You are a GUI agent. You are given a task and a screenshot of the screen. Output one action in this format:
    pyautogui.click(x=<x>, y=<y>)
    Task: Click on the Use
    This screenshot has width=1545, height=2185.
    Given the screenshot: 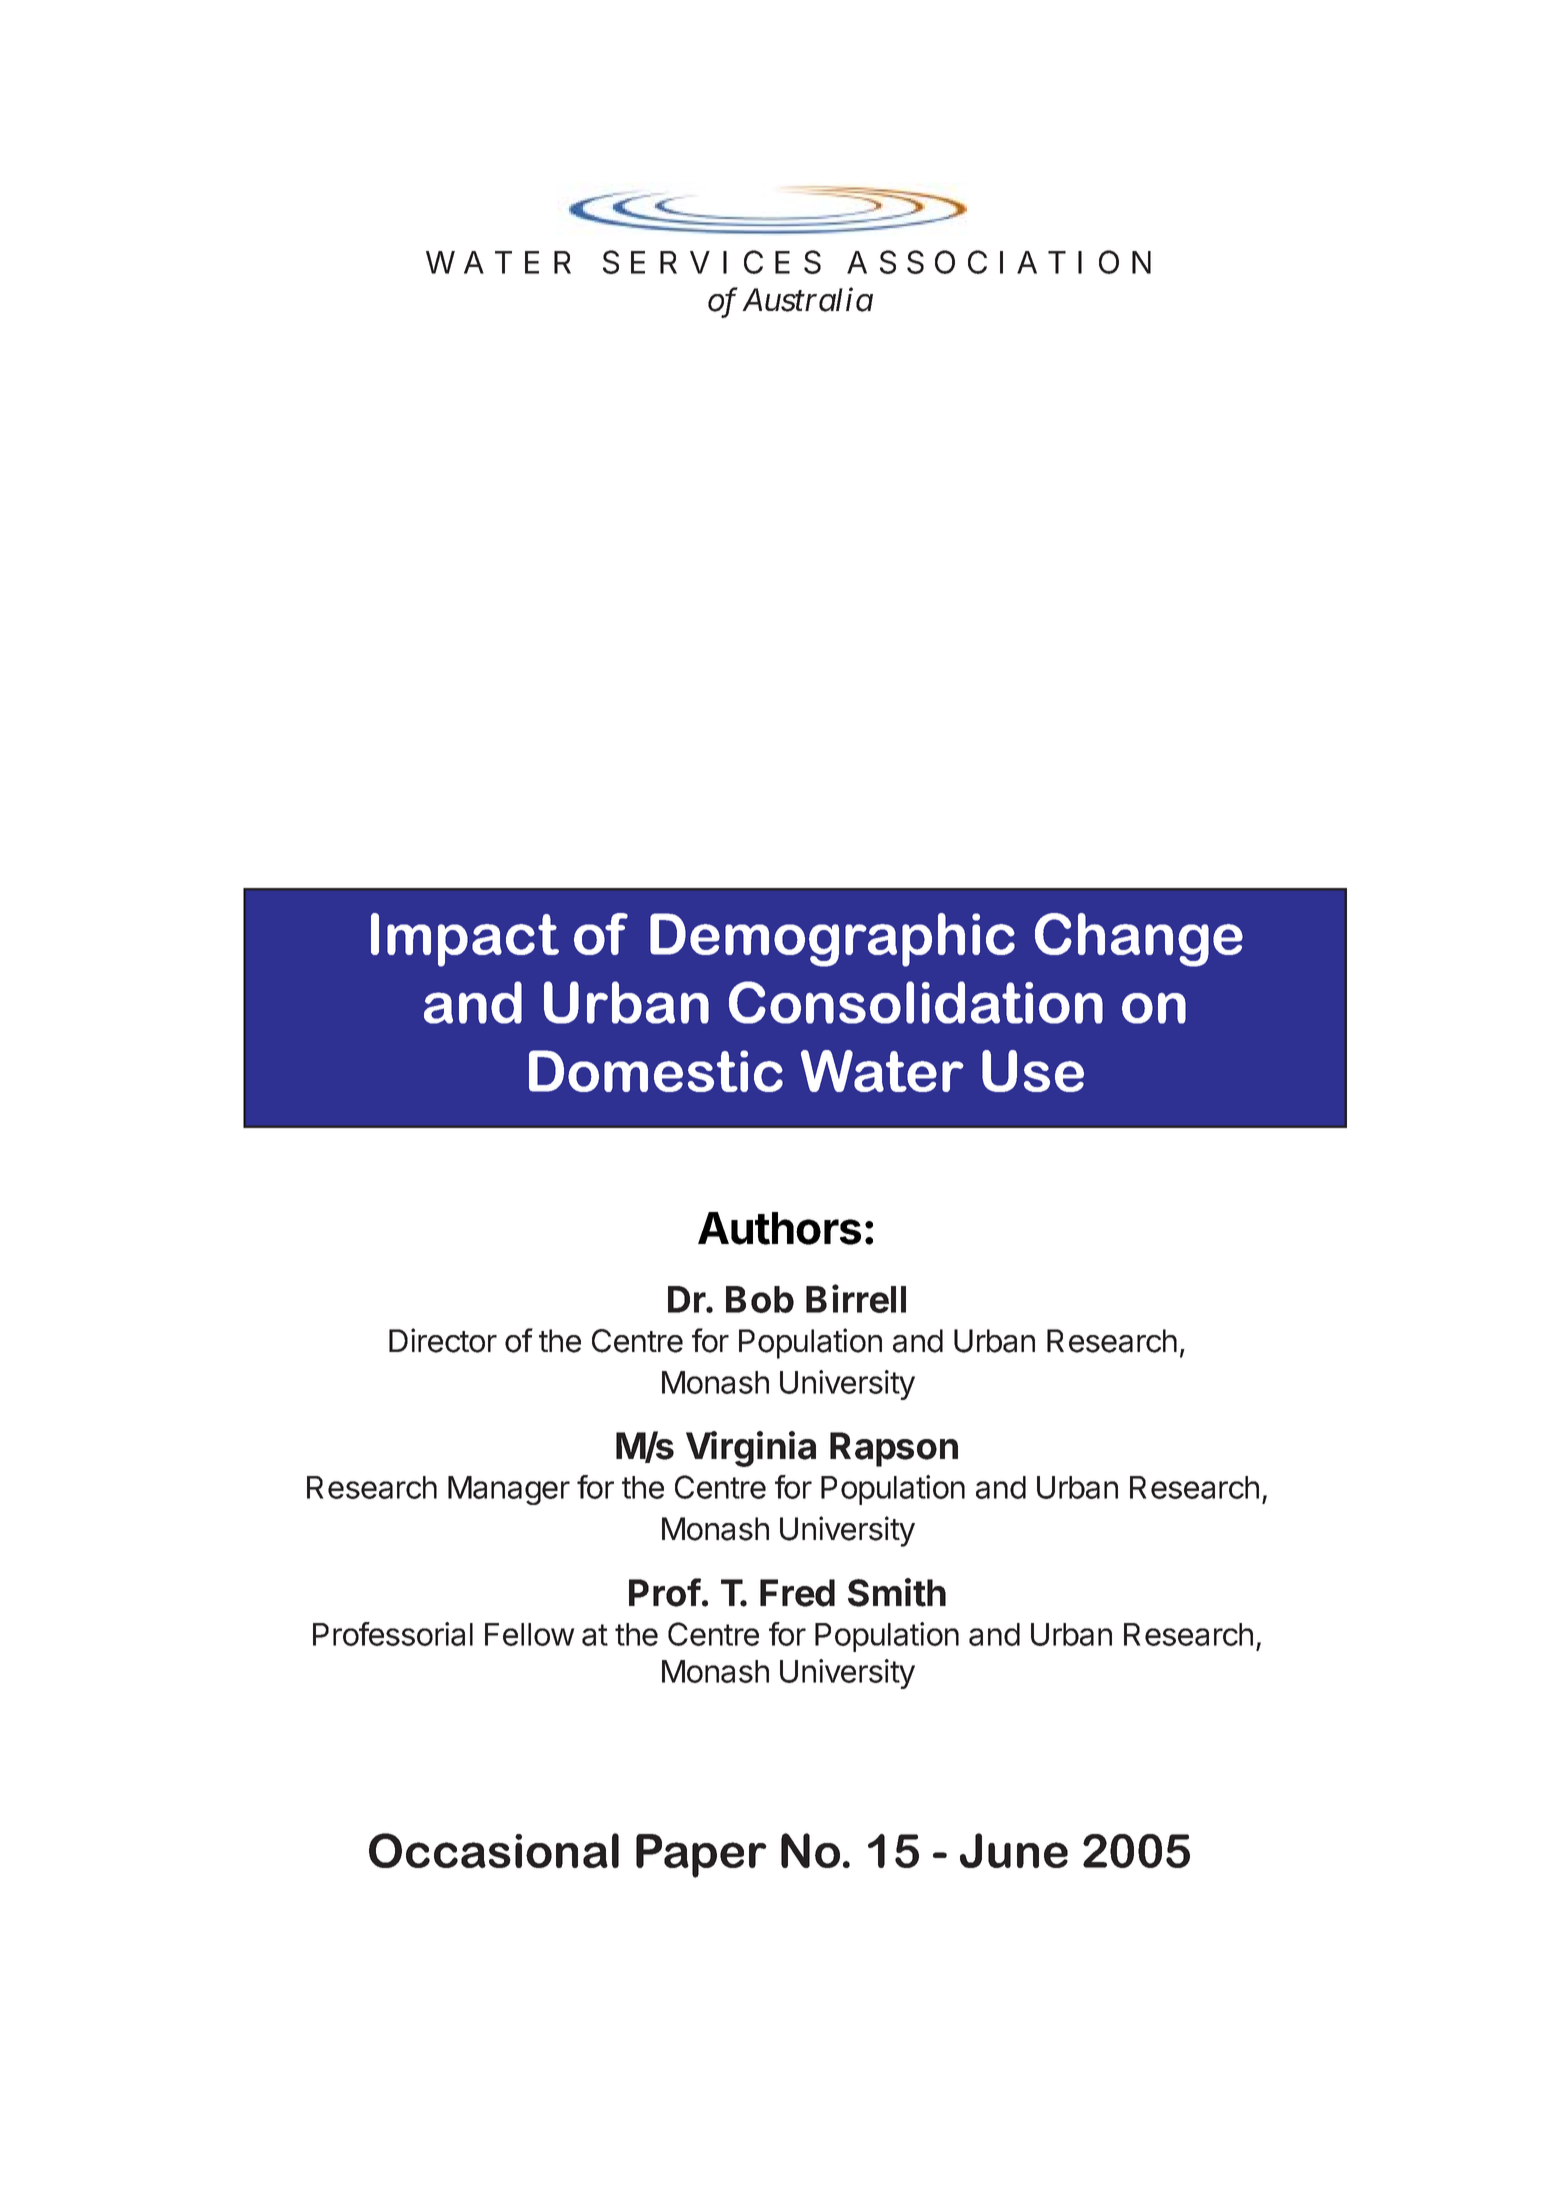 What is the action you would take?
    pyautogui.click(x=1033, y=1071)
